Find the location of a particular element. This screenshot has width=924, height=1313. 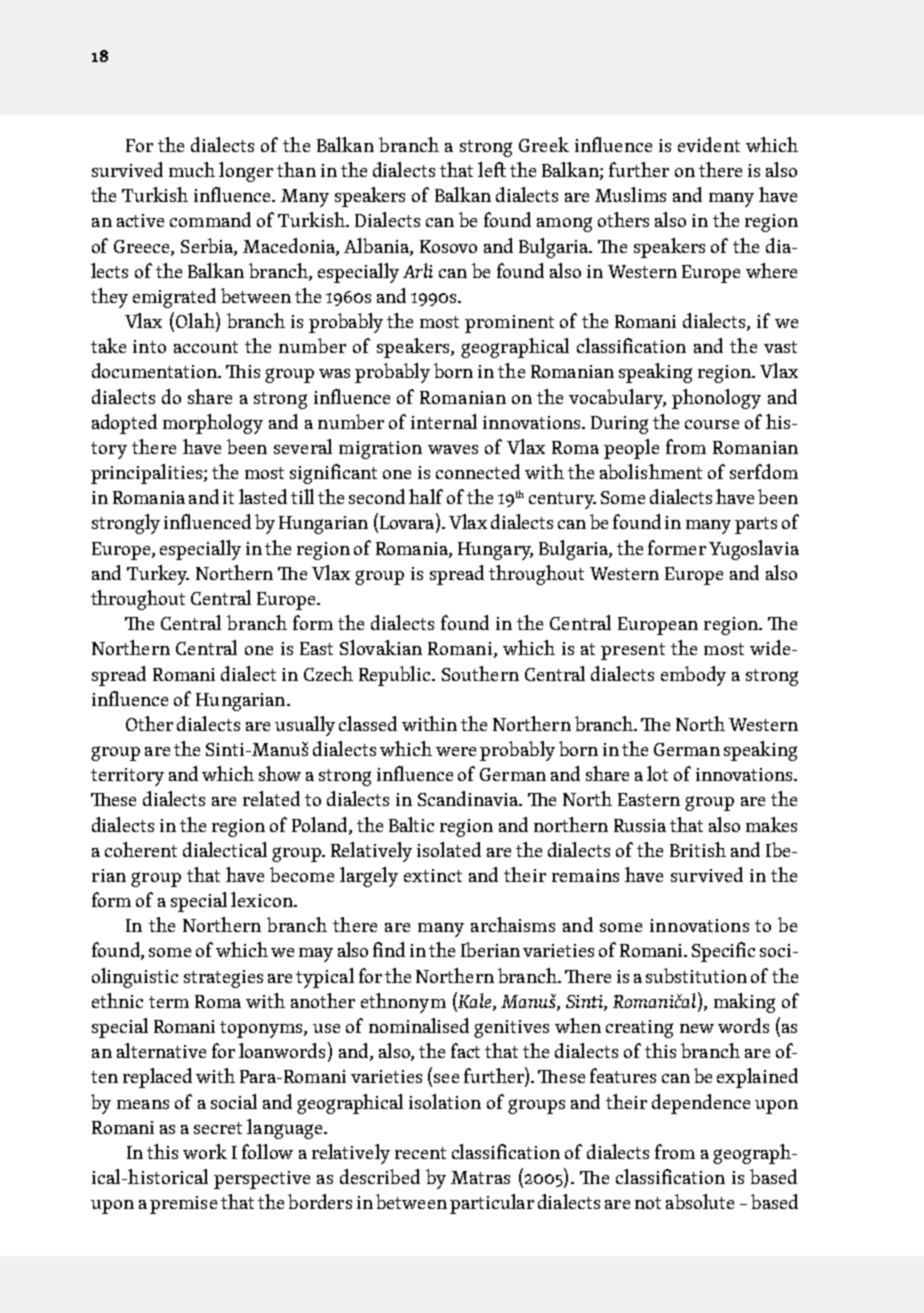

documentation is located at coordinates (156, 370).
